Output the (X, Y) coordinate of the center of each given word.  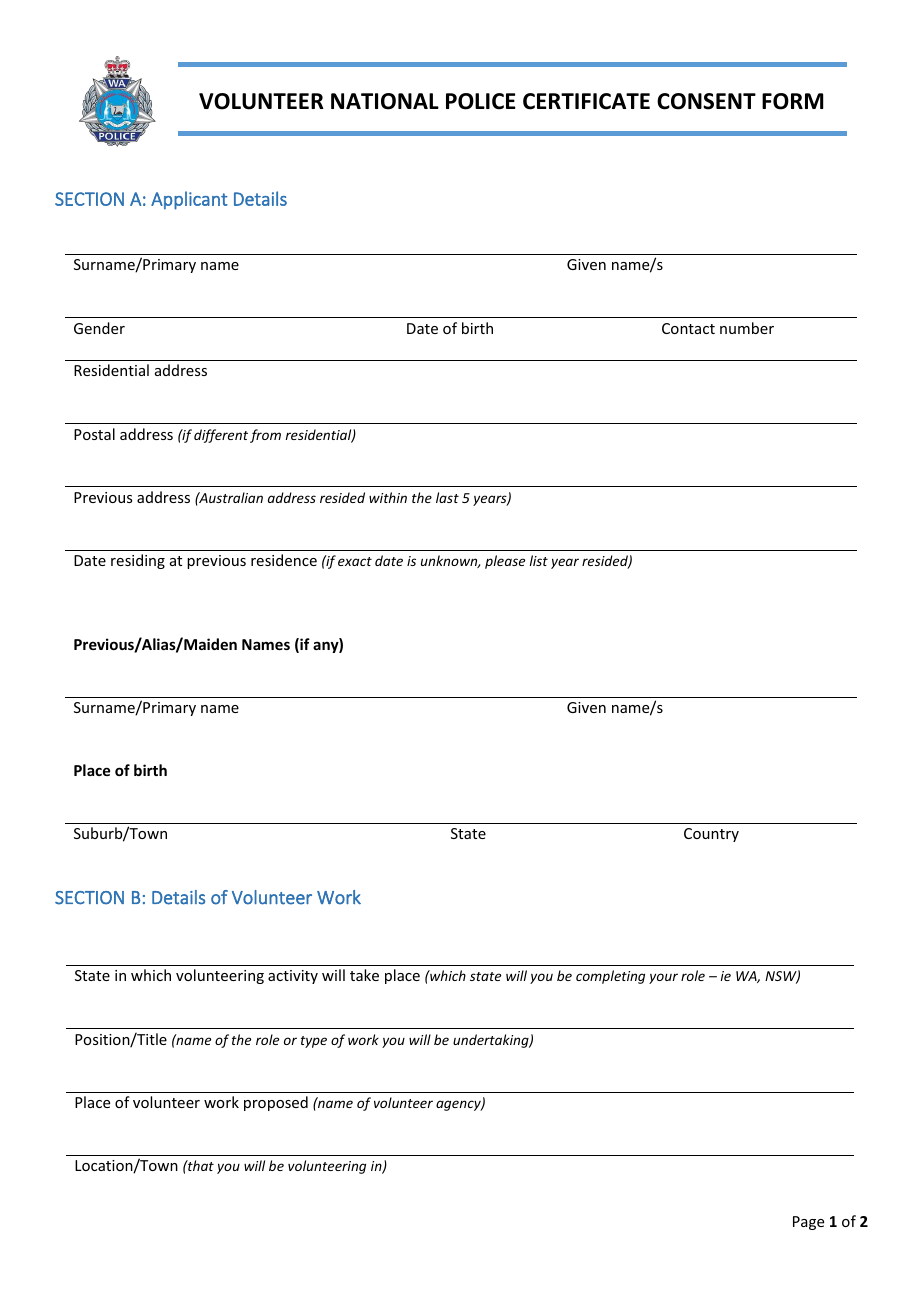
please (505, 562)
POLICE (481, 101)
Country (711, 835)
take (364, 975)
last (447, 497)
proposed (276, 1103)
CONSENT (706, 101)
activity (293, 977)
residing (138, 561)
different (221, 436)
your (663, 978)
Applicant (189, 200)
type (314, 1042)
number (747, 328)
